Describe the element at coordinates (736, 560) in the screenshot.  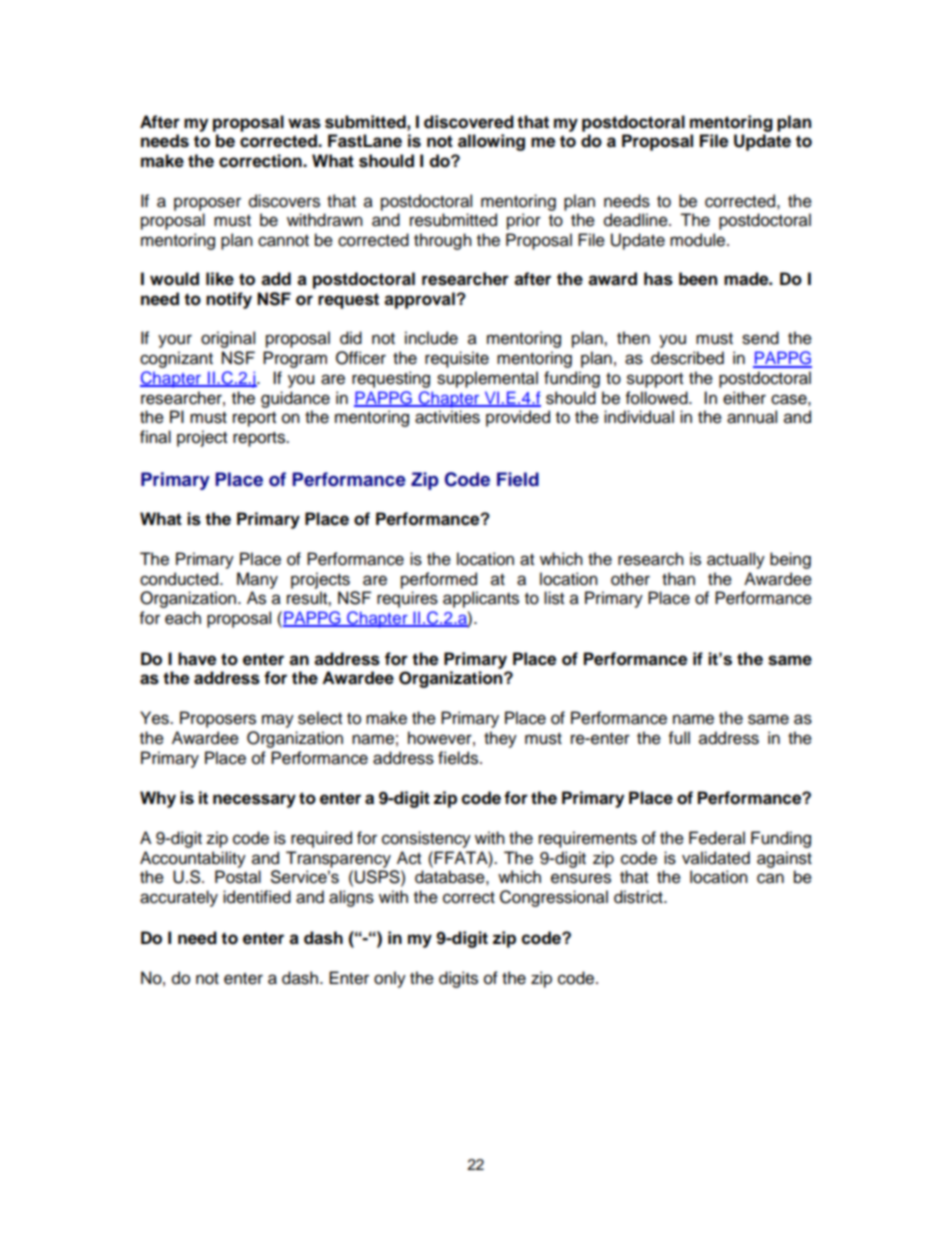
I see `actually` at that location.
